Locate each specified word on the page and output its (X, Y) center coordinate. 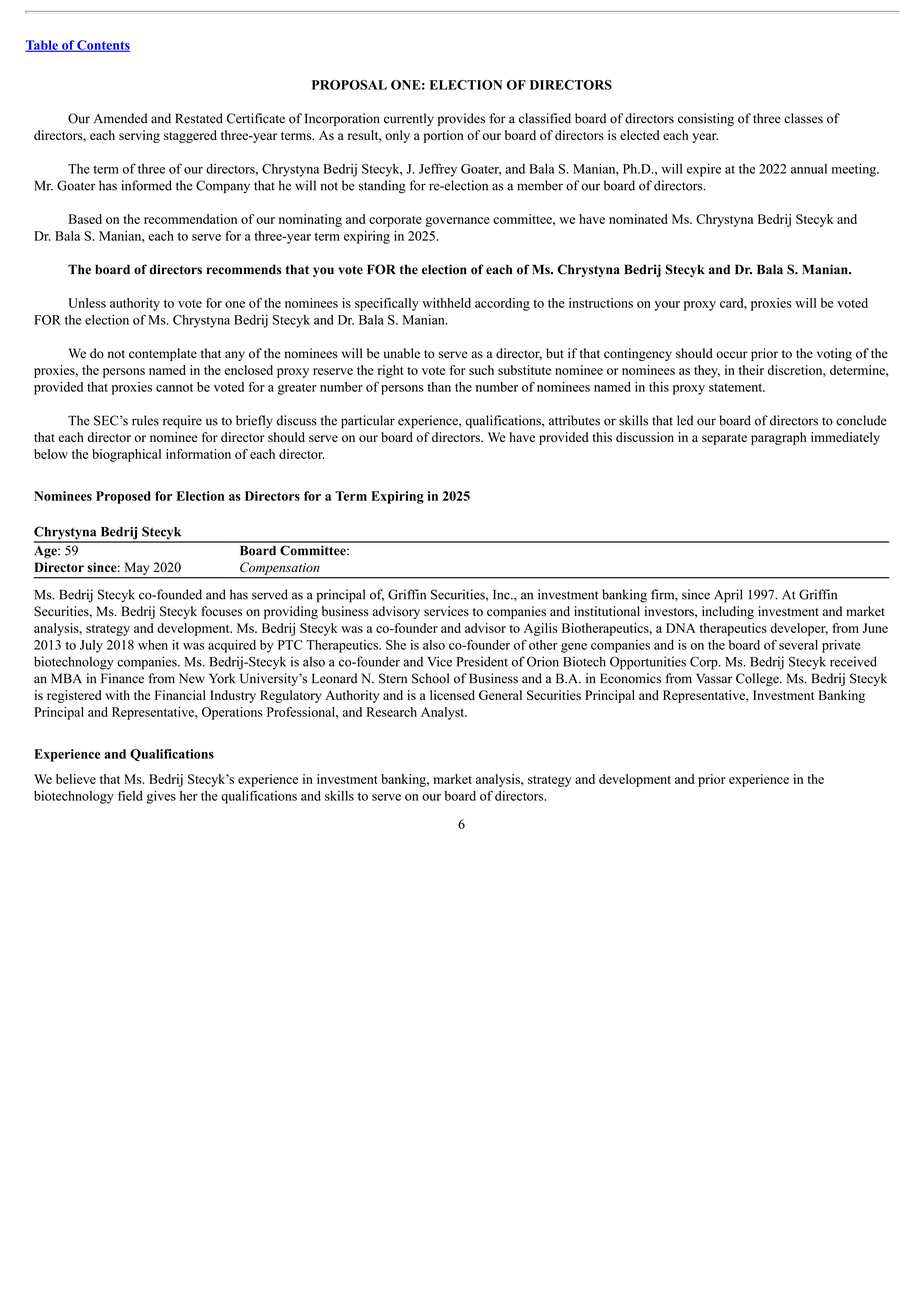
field (130, 795)
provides (461, 119)
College (758, 679)
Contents (102, 46)
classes (803, 118)
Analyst (444, 713)
